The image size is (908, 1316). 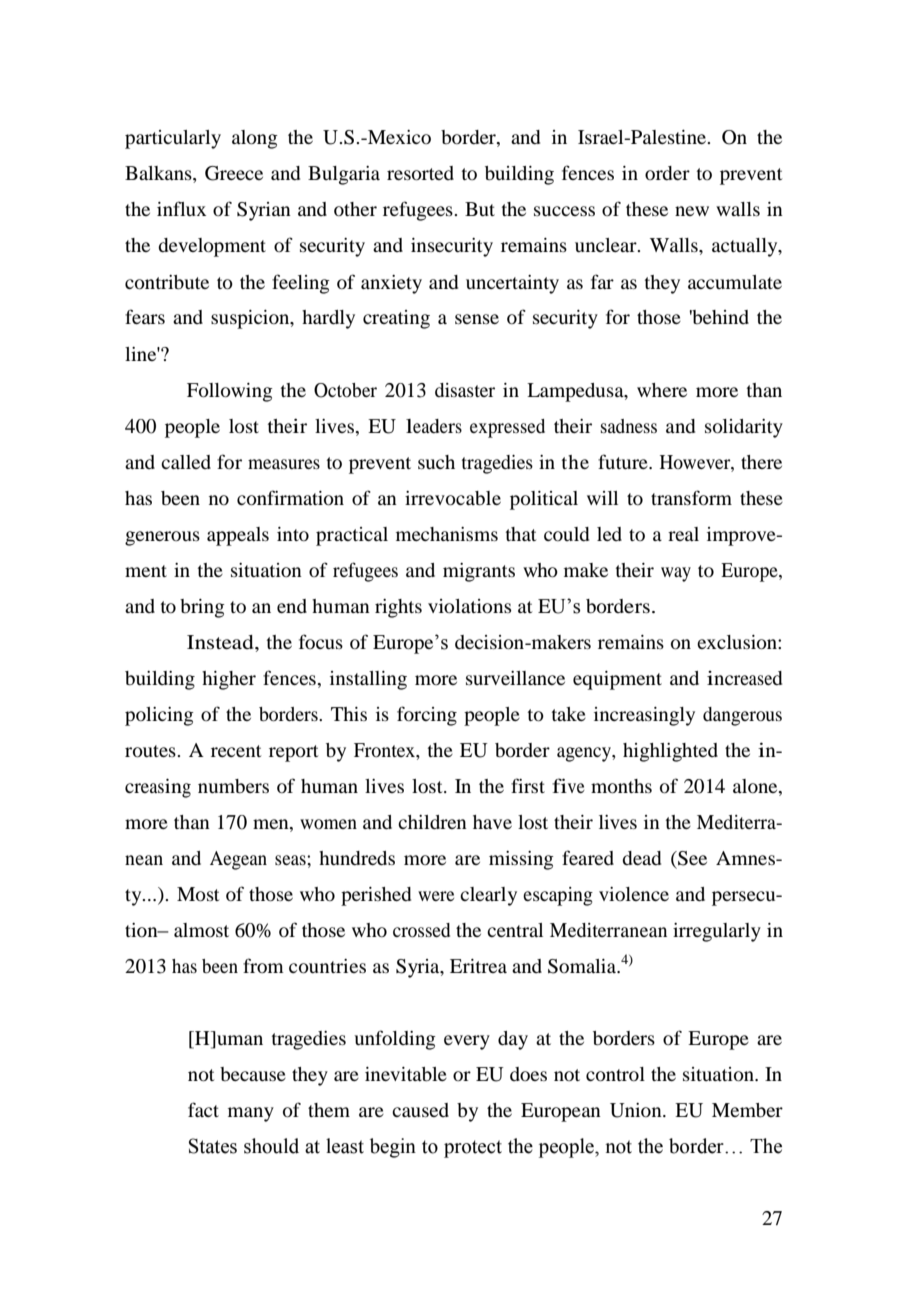 I want to click on irrevocable, so click(x=453, y=498).
